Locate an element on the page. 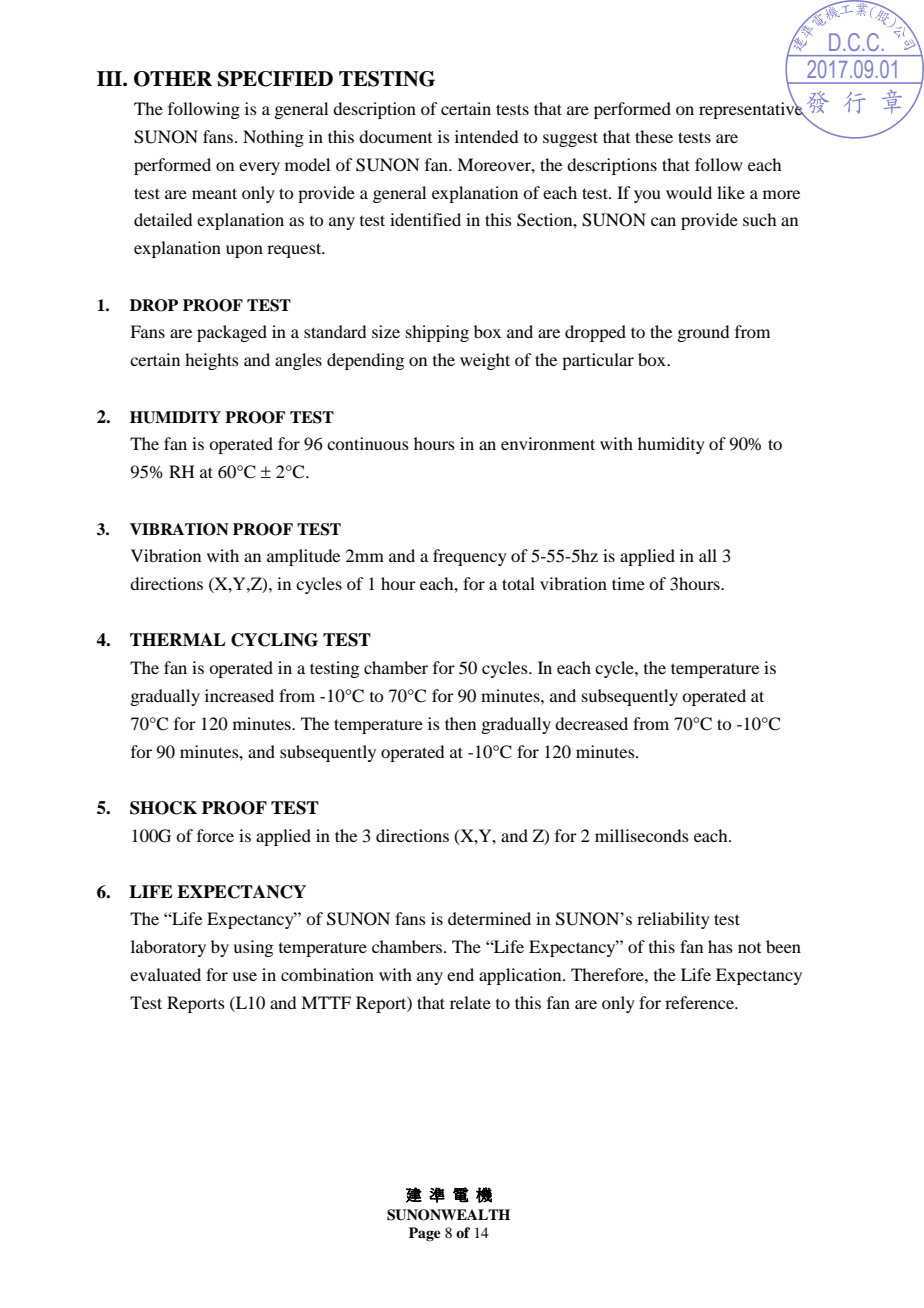  Page is located at coordinates (425, 1234).
